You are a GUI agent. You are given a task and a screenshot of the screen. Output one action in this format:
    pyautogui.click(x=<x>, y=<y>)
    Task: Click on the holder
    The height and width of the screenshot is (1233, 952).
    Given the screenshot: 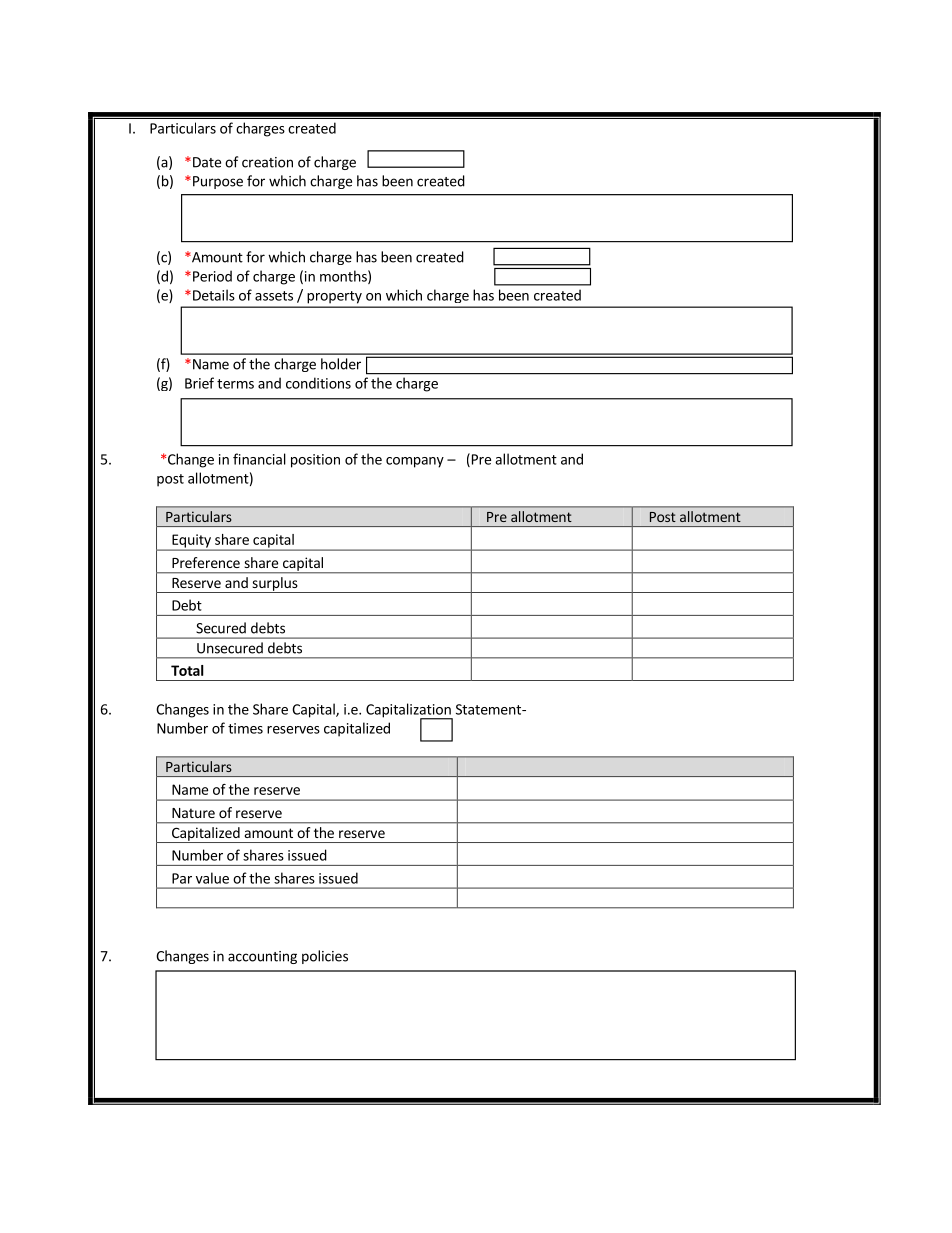 What is the action you would take?
    pyautogui.click(x=341, y=364)
